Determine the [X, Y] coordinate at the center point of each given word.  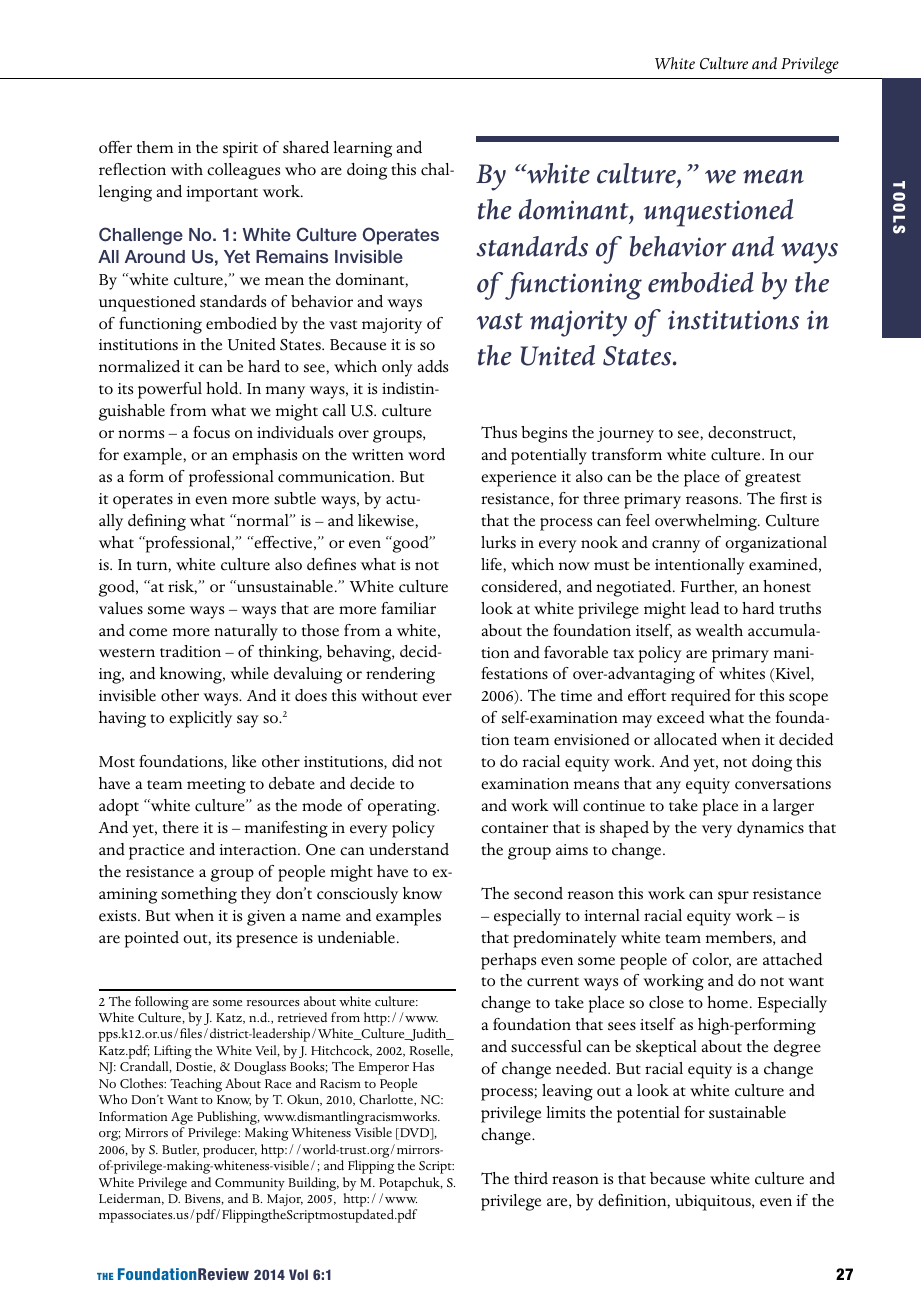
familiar [408, 608]
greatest [773, 480]
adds [433, 366]
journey [625, 435]
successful [546, 1046]
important [222, 194]
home [729, 1002]
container [514, 828]
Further [709, 587]
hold [223, 388]
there [181, 827]
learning [362, 149]
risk [182, 587]
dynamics [770, 829]
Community [250, 1184]
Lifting [173, 1052]
